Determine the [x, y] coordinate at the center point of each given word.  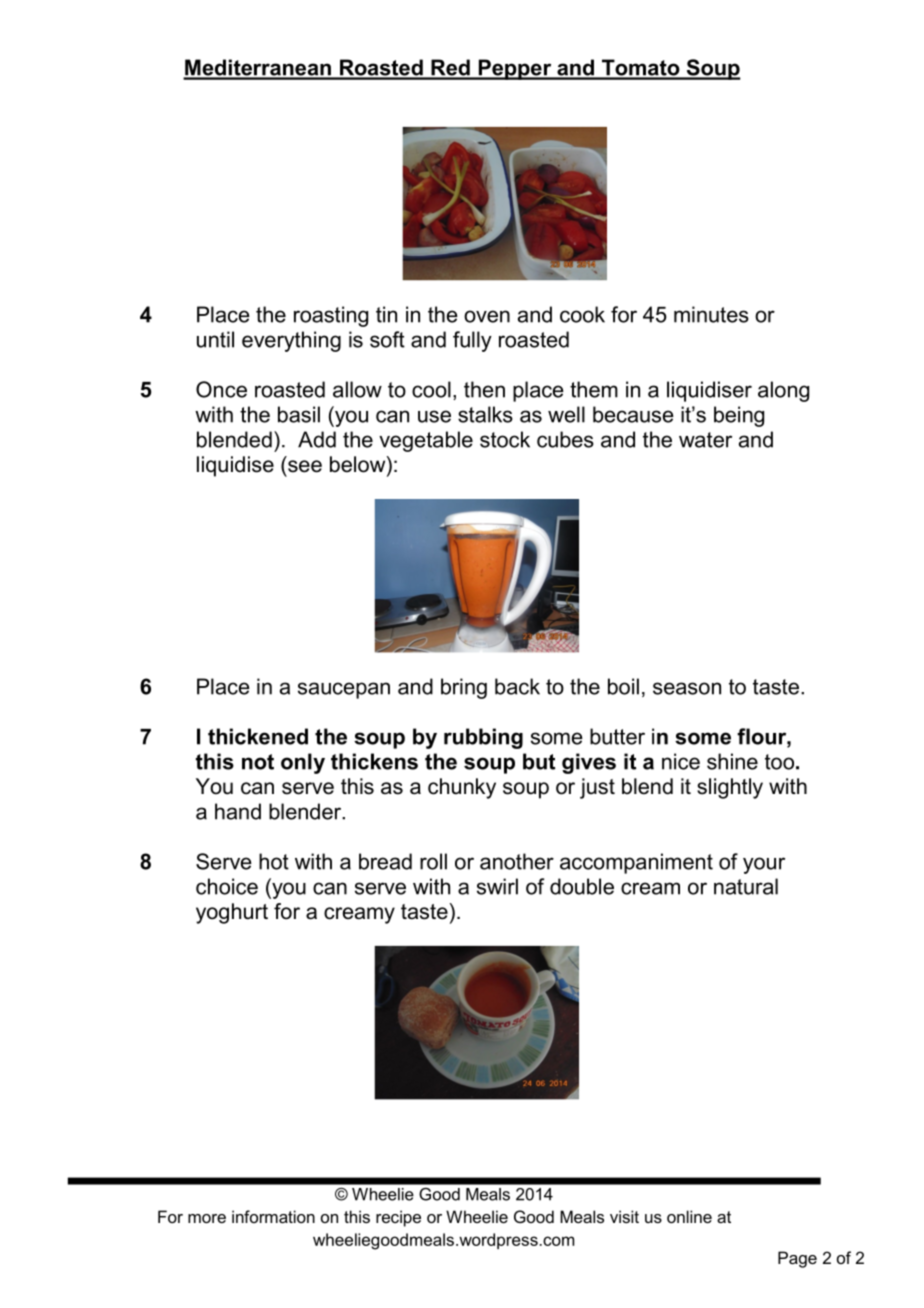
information [273, 1216]
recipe [398, 1218]
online [689, 1216]
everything [291, 341]
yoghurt [232, 913]
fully [472, 341]
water [705, 440]
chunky [462, 788]
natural [746, 886]
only [303, 763]
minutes [711, 314]
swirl [497, 886]
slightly [730, 788]
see [305, 466]
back [517, 686]
